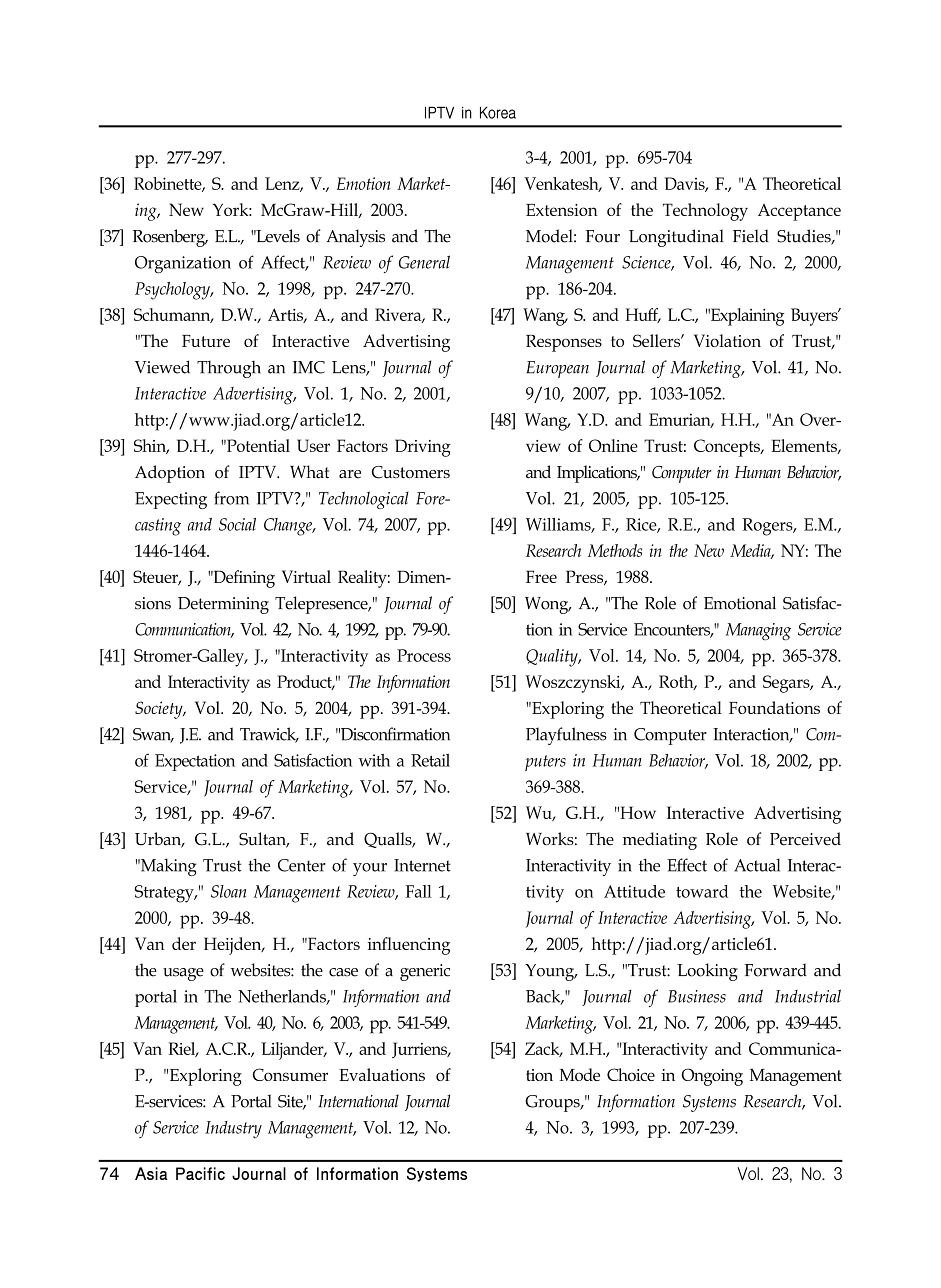 This screenshot has height=1288, width=941. What do you see at coordinates (705, 212) in the screenshot?
I see `Technology` at bounding box center [705, 212].
